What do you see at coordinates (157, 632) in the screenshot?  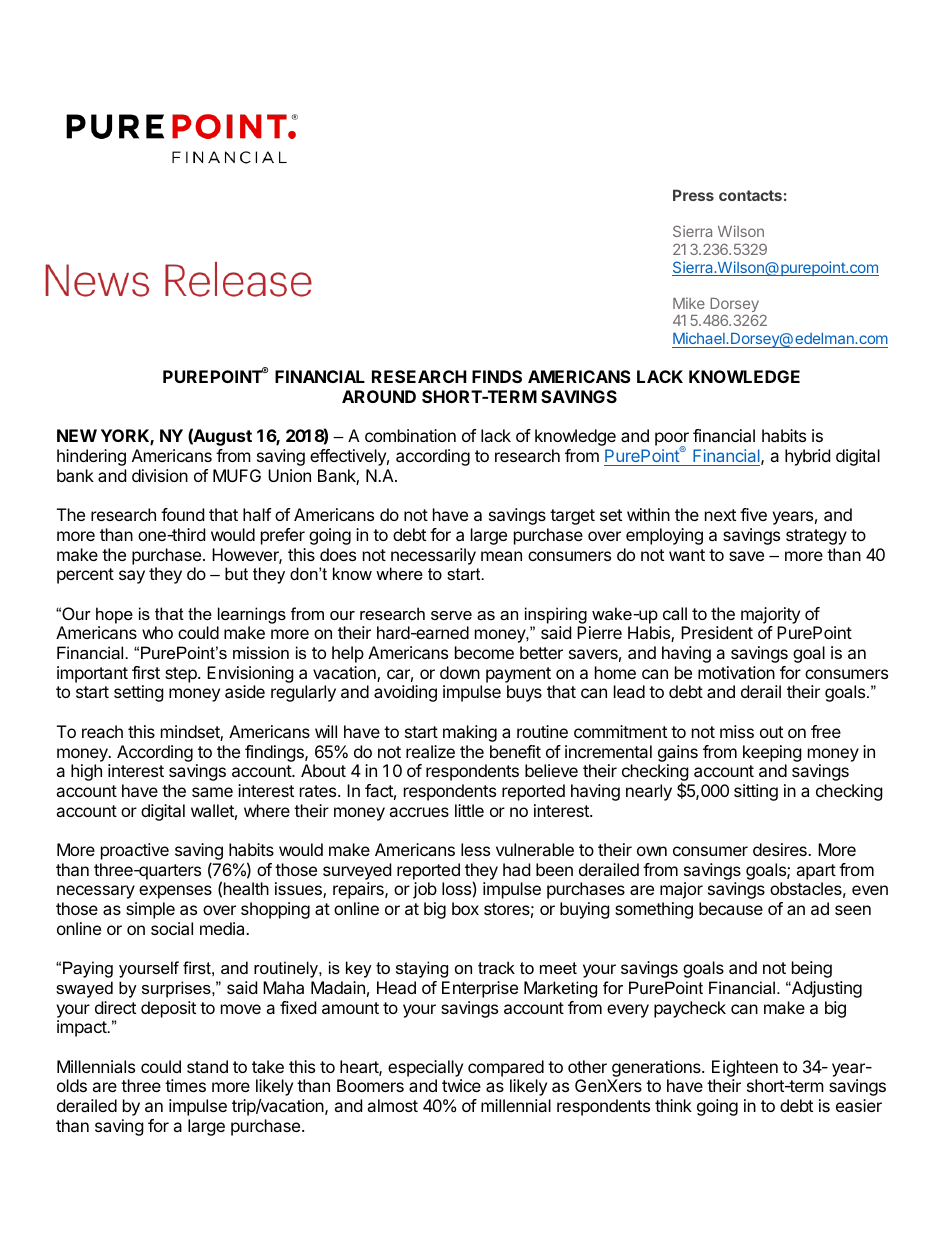 I see `who` at bounding box center [157, 632].
